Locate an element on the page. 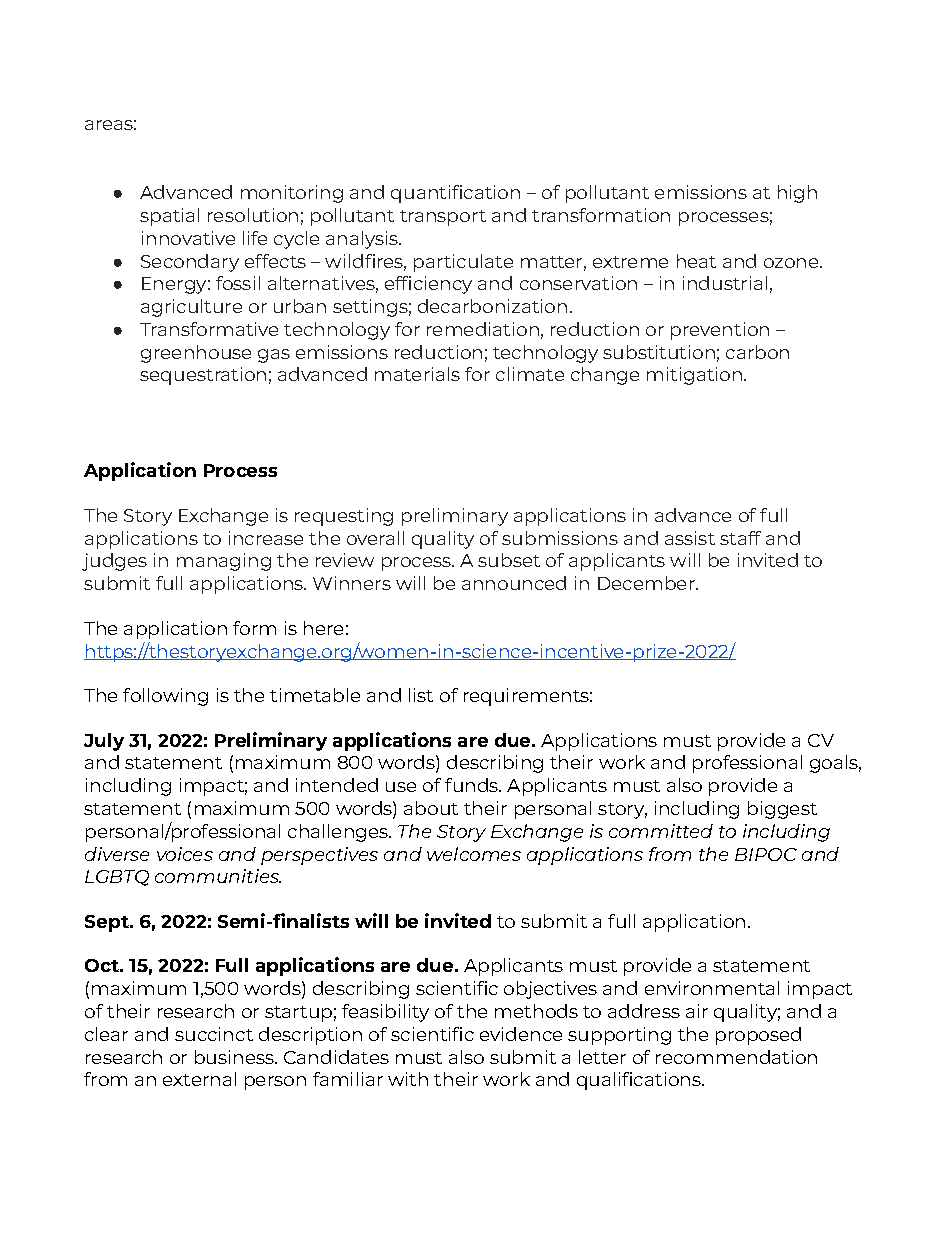  transport is located at coordinates (443, 218).
